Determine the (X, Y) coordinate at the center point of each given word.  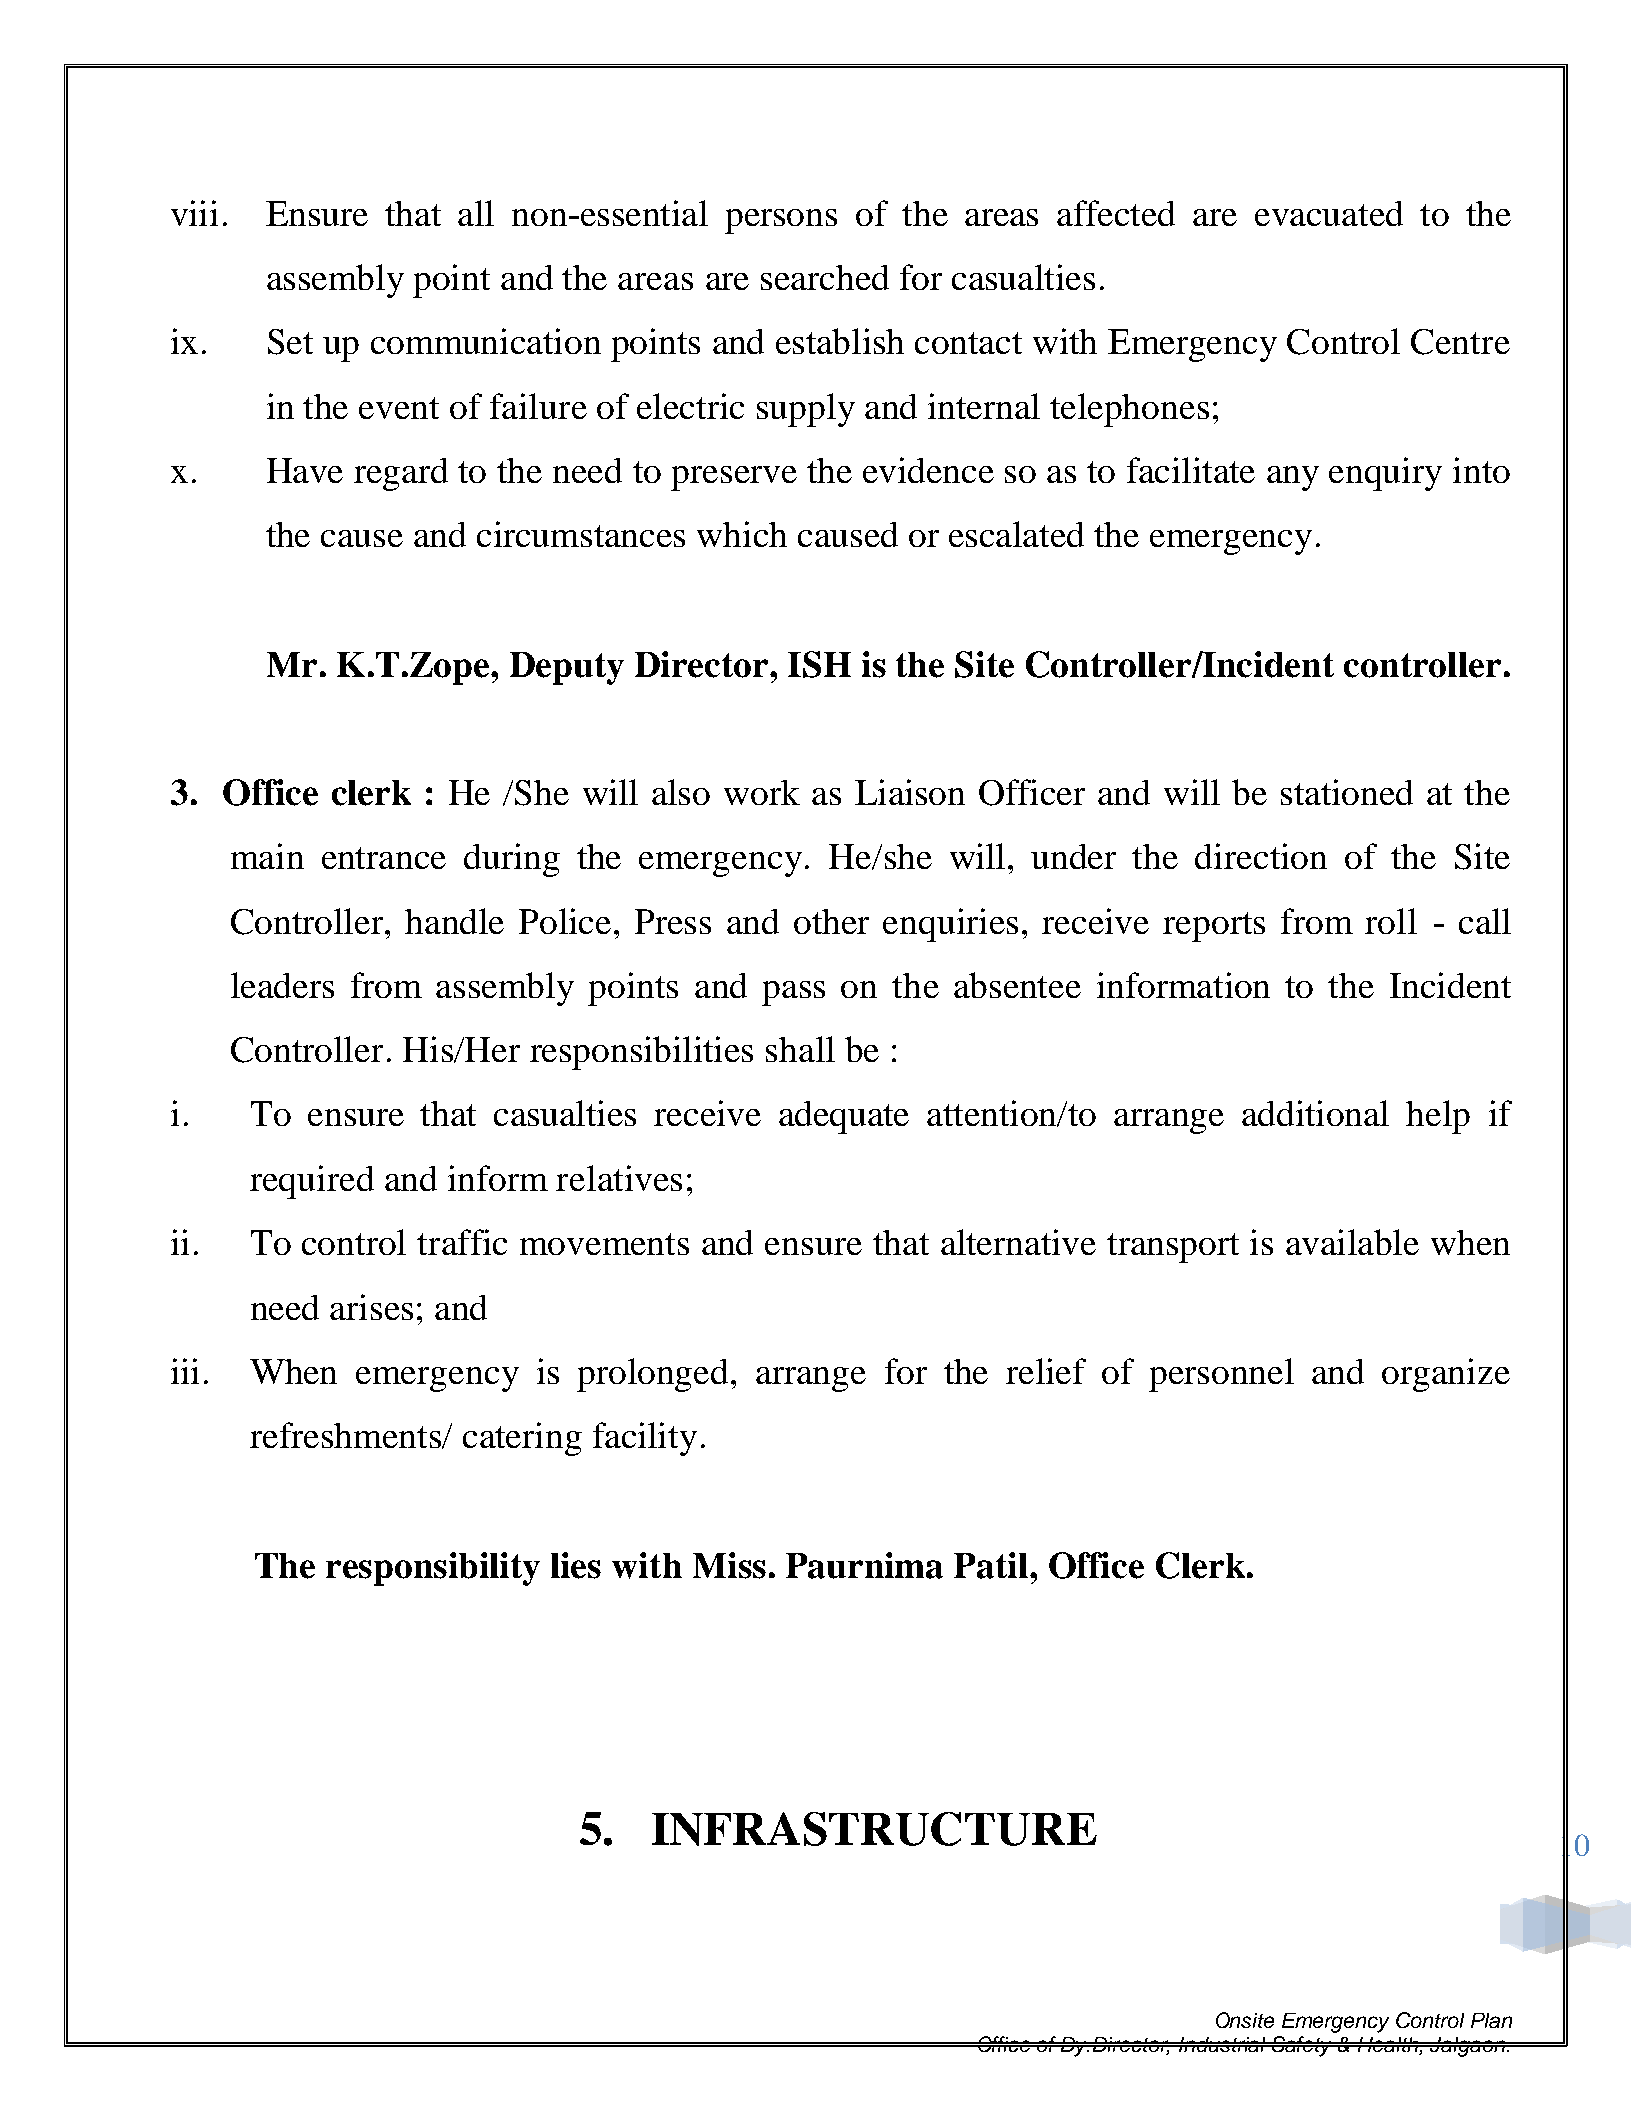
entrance (384, 858)
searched (825, 277)
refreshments (347, 1435)
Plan (1491, 2020)
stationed (1347, 792)
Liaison (910, 792)
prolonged (652, 1375)
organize (1446, 1375)
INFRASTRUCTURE (874, 1829)
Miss (729, 1565)
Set (290, 342)
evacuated (1329, 213)
